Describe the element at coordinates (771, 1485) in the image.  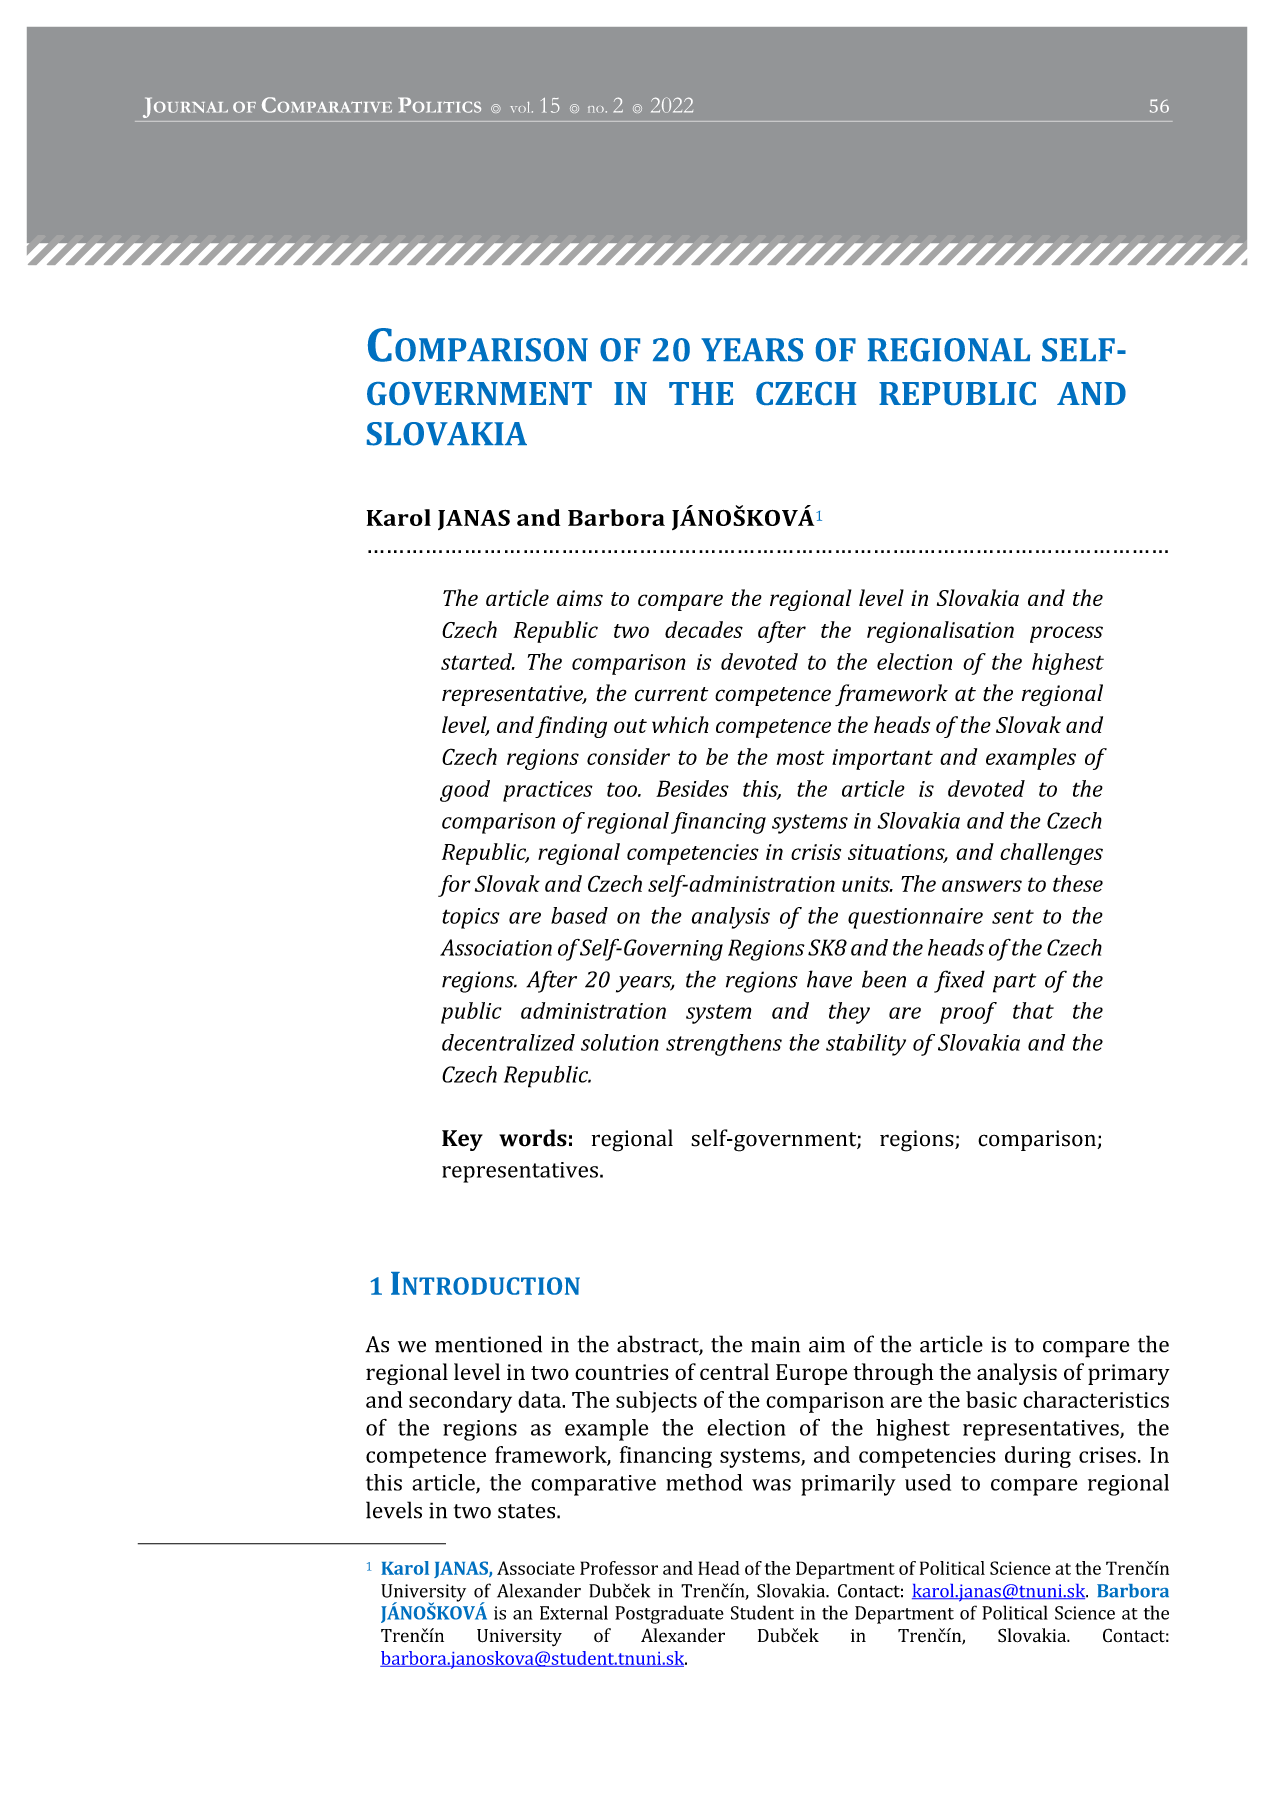
I see `was` at that location.
